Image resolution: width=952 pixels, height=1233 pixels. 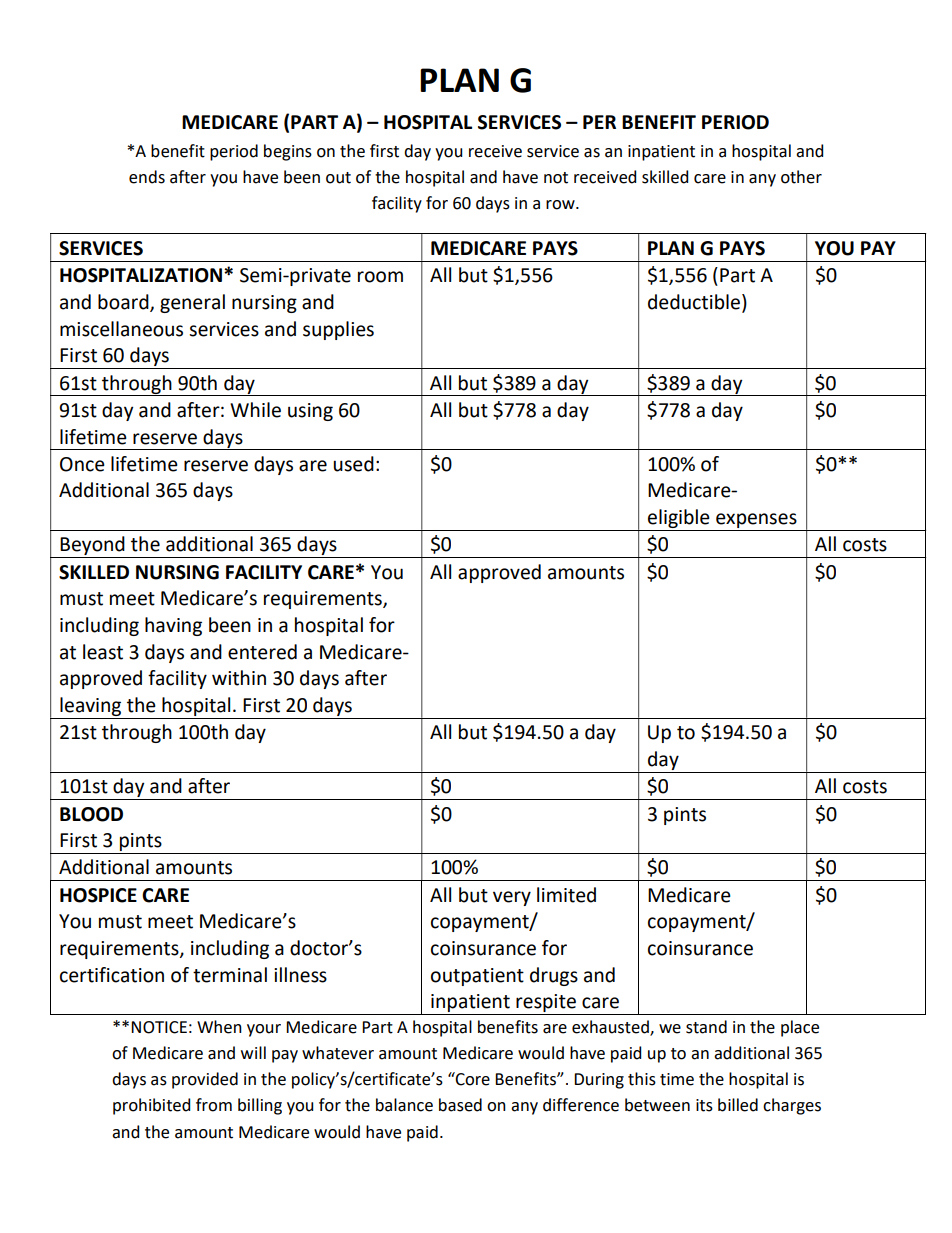 What do you see at coordinates (147, 177) in the image?
I see `ends` at bounding box center [147, 177].
